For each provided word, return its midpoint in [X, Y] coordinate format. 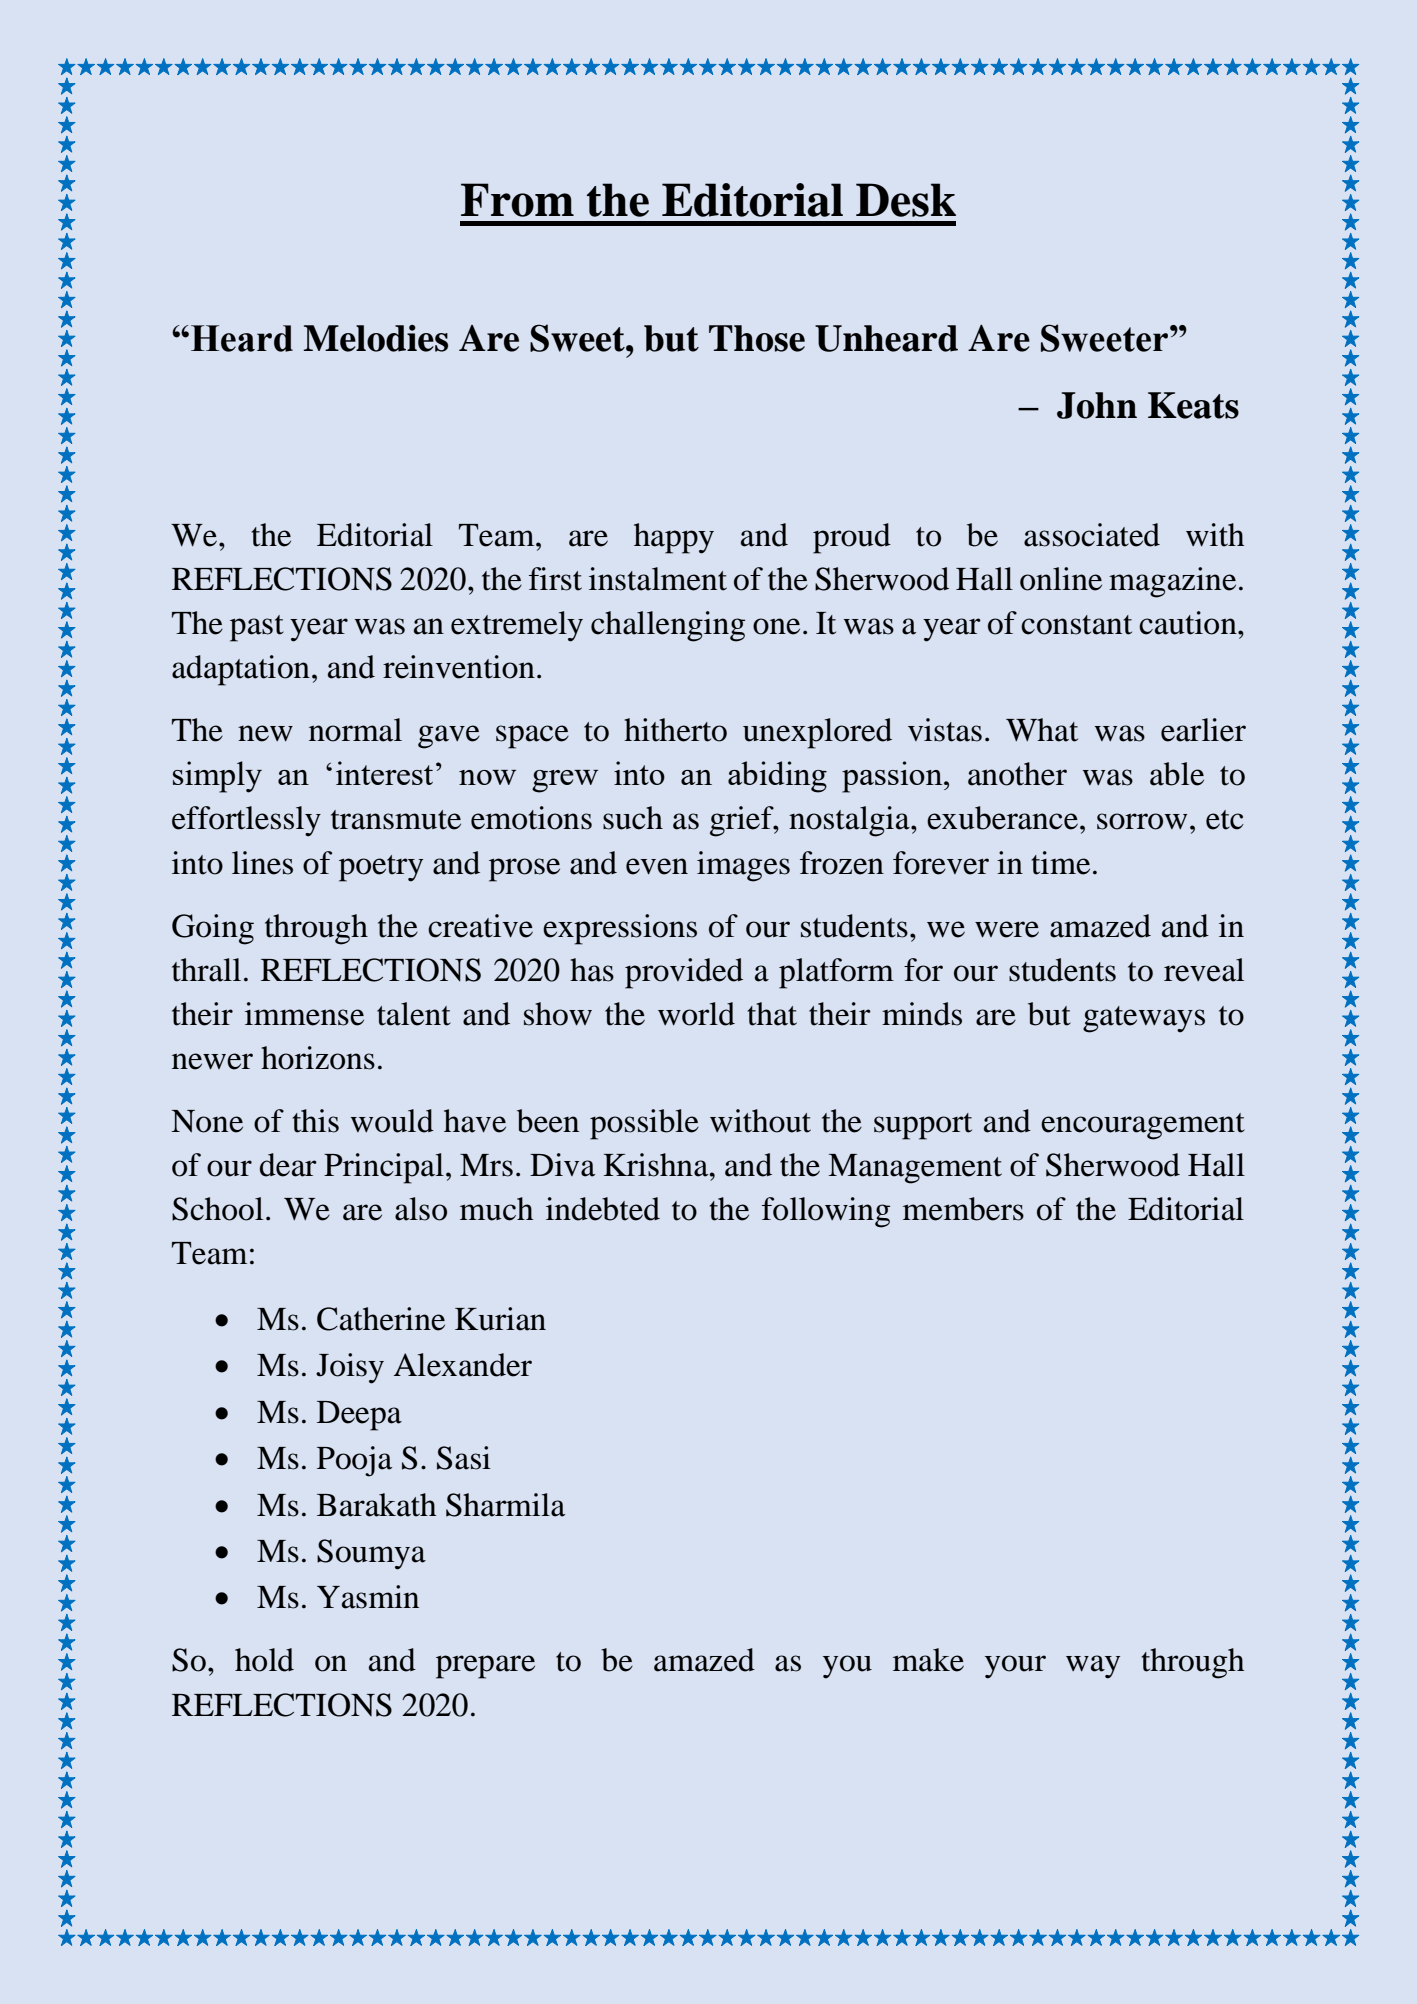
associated [1092, 535]
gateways [1144, 1019]
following [826, 1212]
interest [384, 773]
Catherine [381, 1319]
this [316, 1121]
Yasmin [368, 1597]
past [257, 628]
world [696, 1014]
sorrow [1142, 821]
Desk [906, 200]
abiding [777, 777]
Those [757, 338]
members [963, 1209]
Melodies [375, 338]
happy [674, 538]
